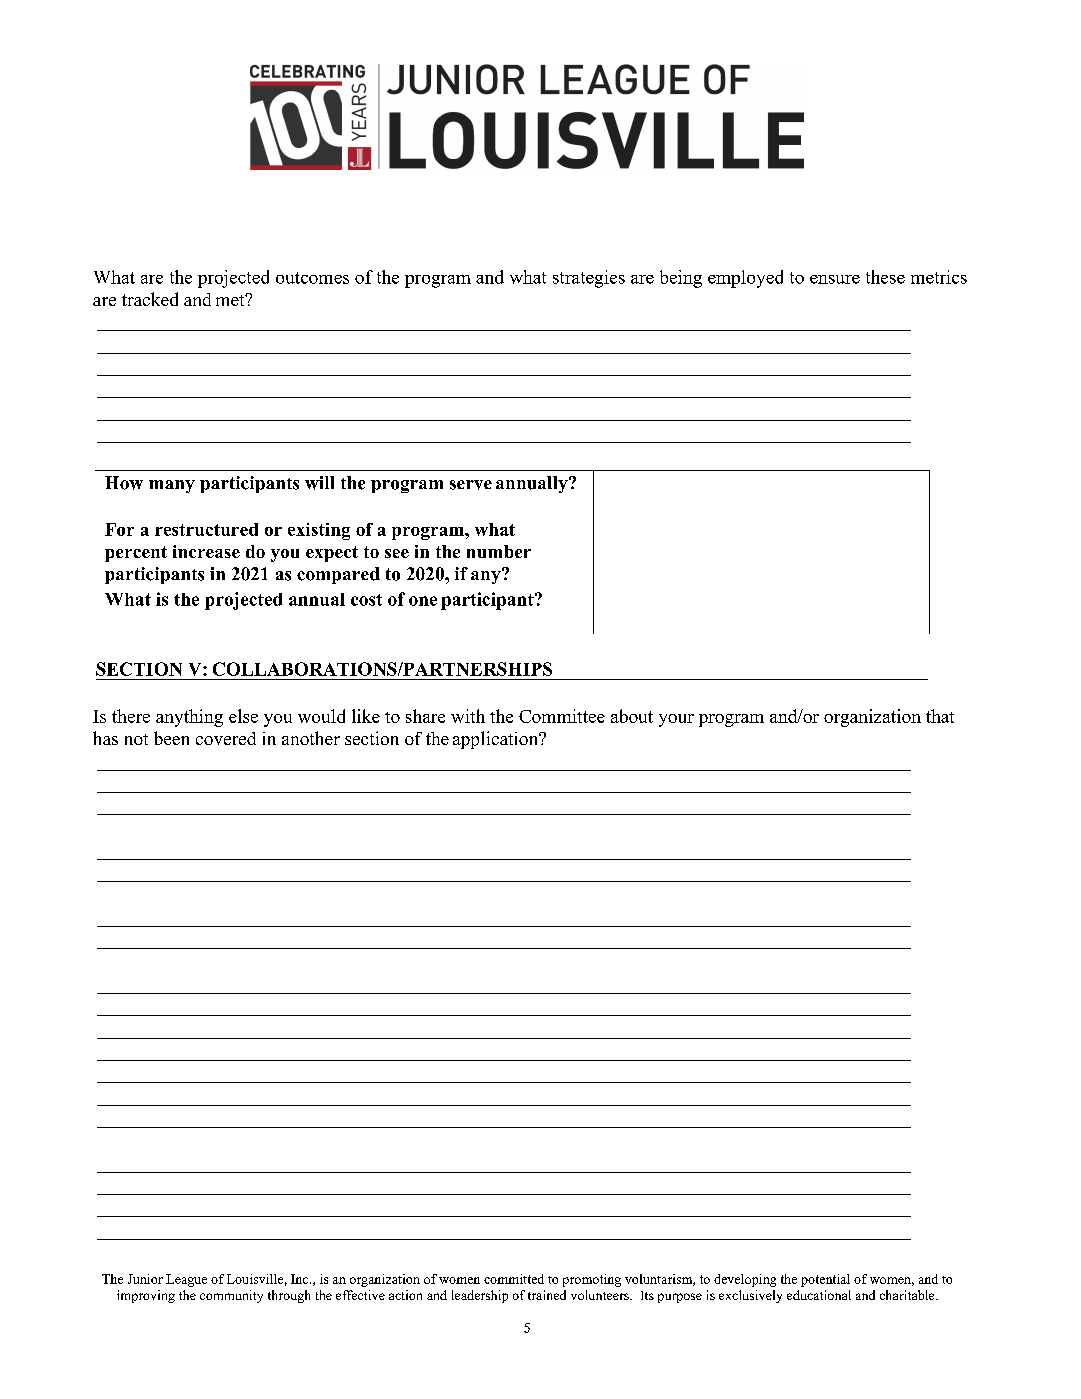 The width and height of the screenshot is (1081, 1399). What do you see at coordinates (150, 299) in the screenshot?
I see `tracked` at bounding box center [150, 299].
